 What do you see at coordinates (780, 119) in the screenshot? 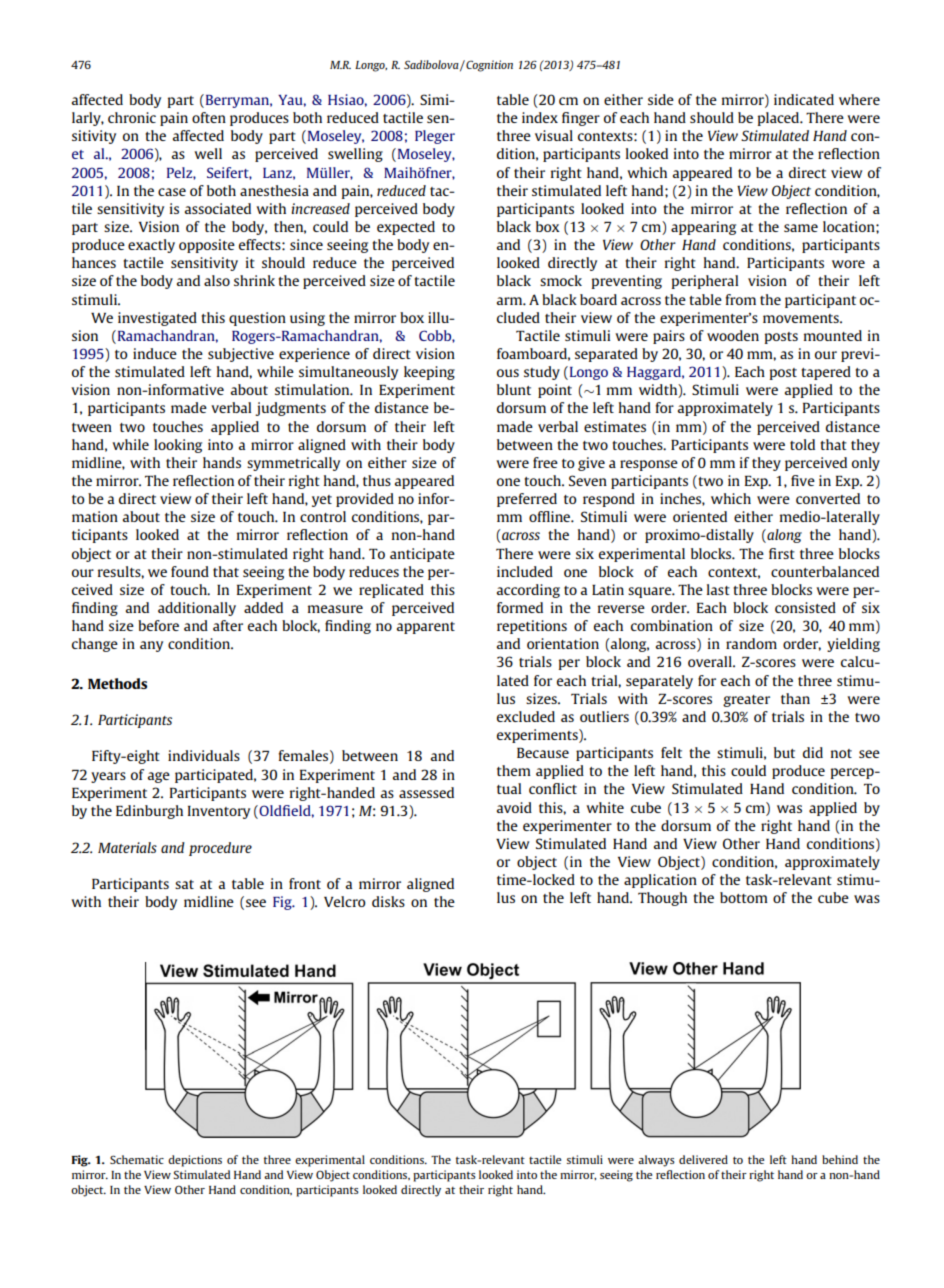
I see `placed` at bounding box center [780, 119].
